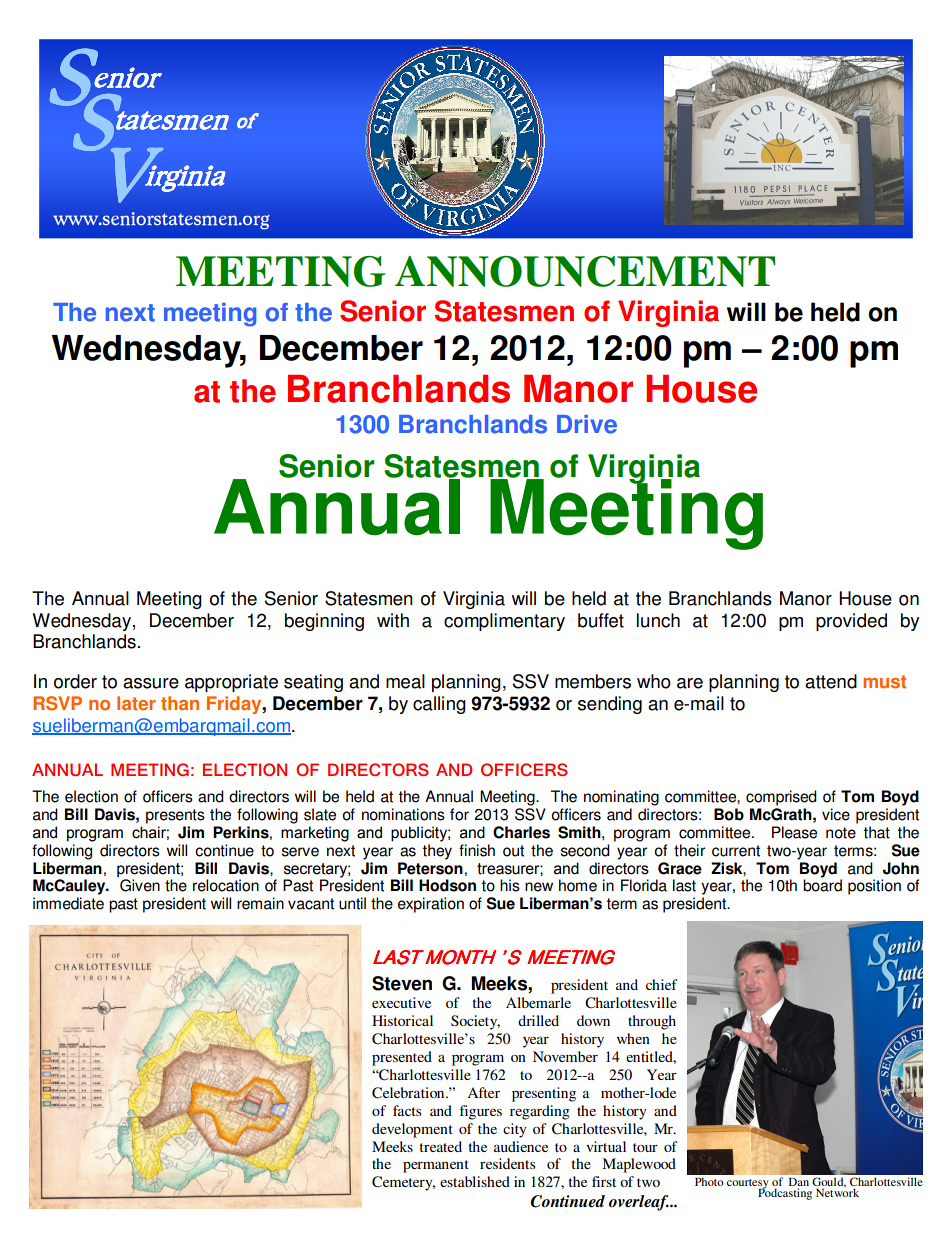  What do you see at coordinates (140, 885) in the screenshot?
I see `Given` at bounding box center [140, 885].
